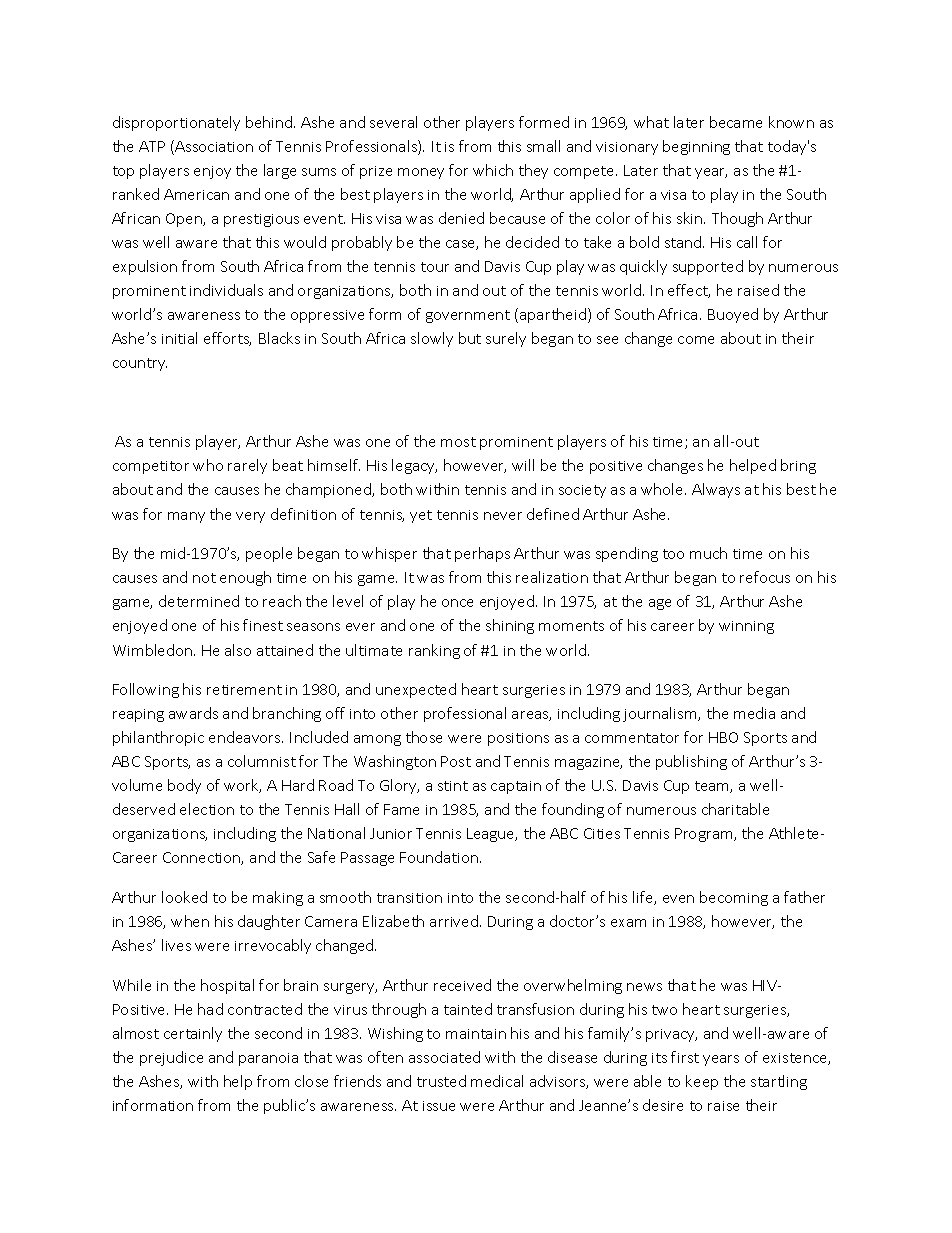  What do you see at coordinates (440, 857) in the screenshot?
I see `Foundation` at bounding box center [440, 857].
